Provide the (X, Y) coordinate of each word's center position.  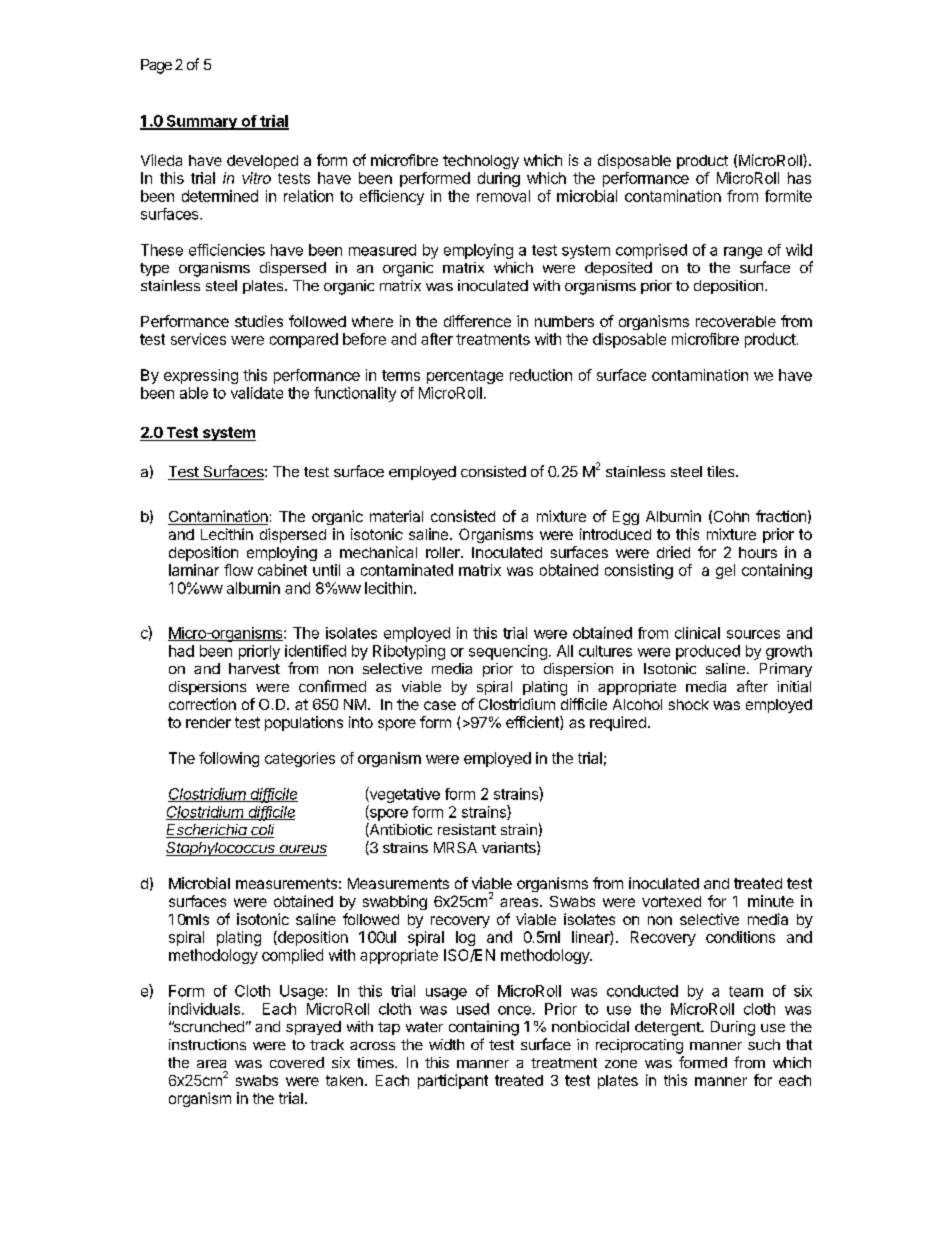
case (440, 705)
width (446, 1044)
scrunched (208, 1026)
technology (481, 162)
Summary (201, 122)
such (764, 1044)
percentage (465, 377)
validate (257, 393)
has (799, 178)
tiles (722, 471)
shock (689, 704)
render (208, 722)
